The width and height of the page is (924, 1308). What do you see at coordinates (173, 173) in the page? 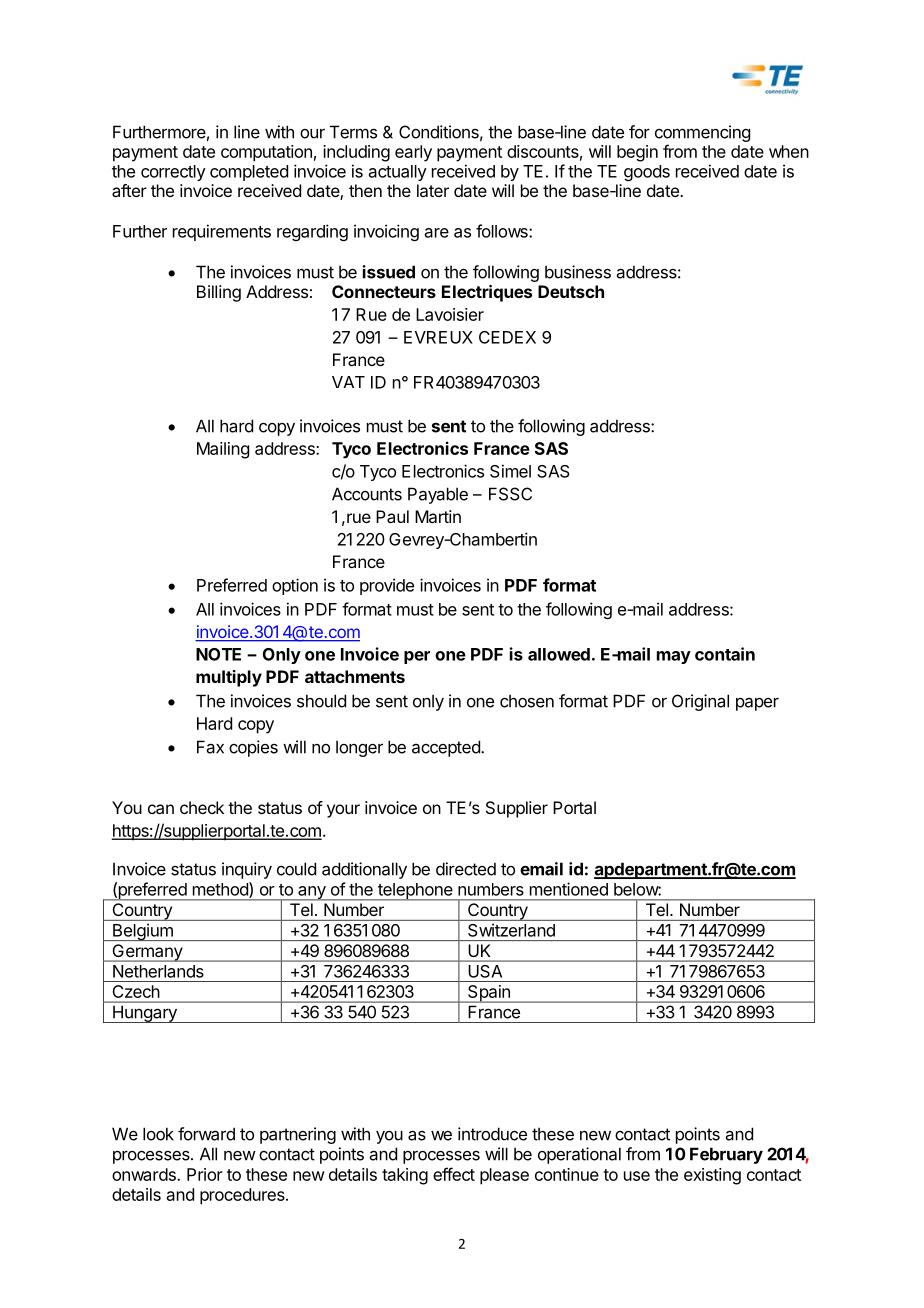
I see `correctly` at bounding box center [173, 173].
